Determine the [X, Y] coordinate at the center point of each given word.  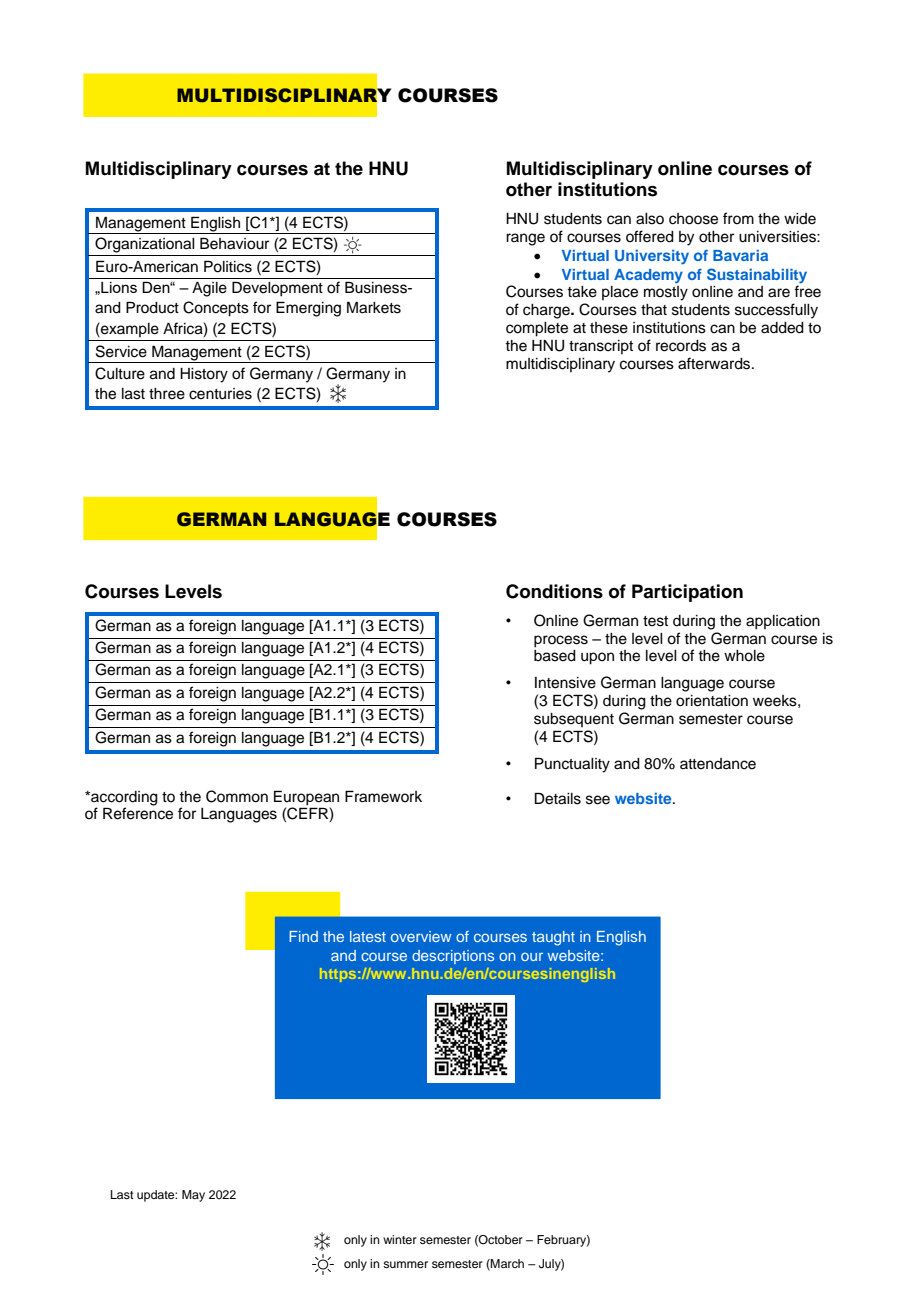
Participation [687, 593]
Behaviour [234, 243]
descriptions [453, 957]
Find [303, 936]
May [193, 1196]
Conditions [554, 591]
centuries [220, 394]
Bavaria [740, 255]
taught [553, 938]
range [525, 239]
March [506, 1264]
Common [237, 796]
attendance [718, 764]
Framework [383, 796]
